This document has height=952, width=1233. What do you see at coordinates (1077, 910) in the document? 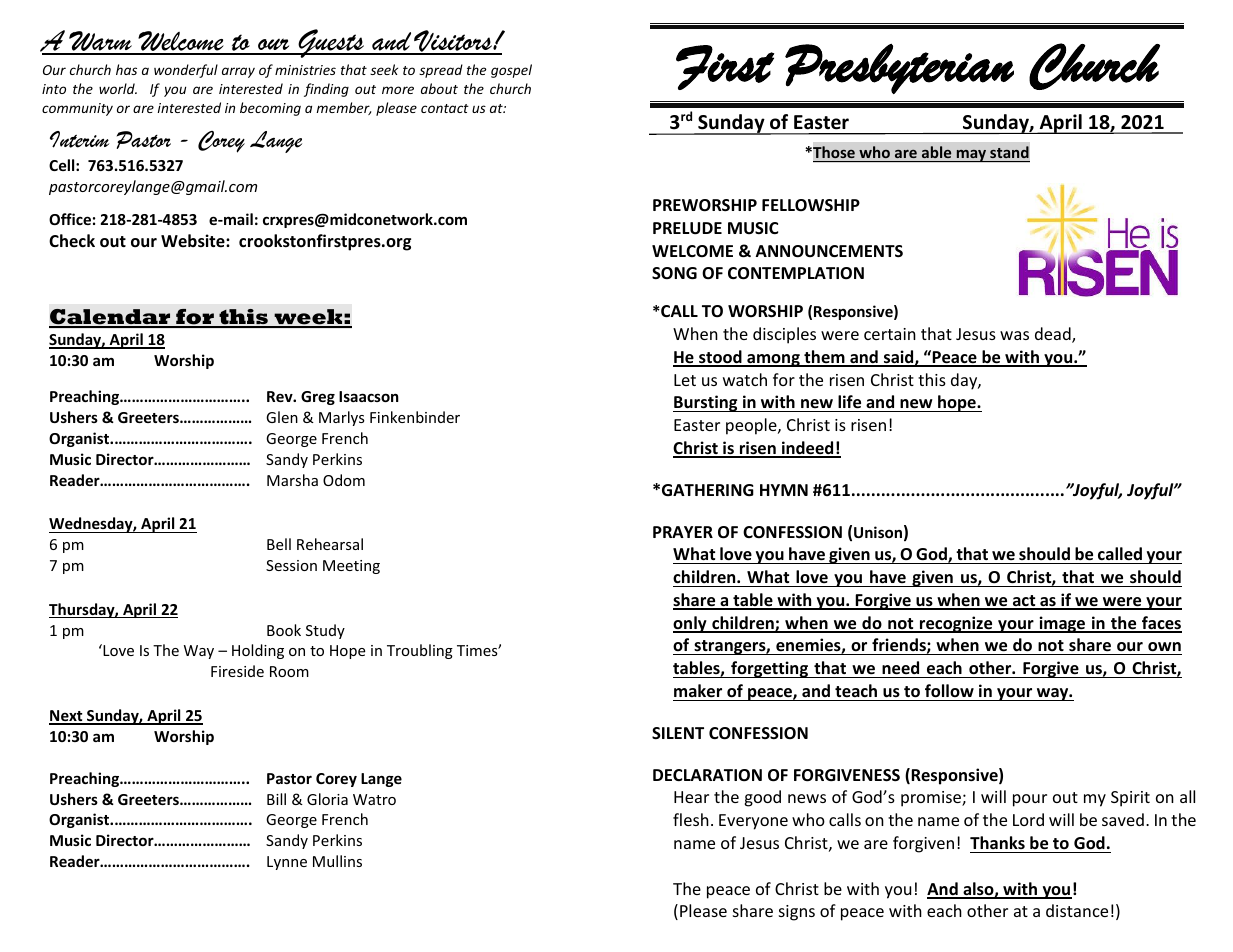
I see `distance` at bounding box center [1077, 910].
